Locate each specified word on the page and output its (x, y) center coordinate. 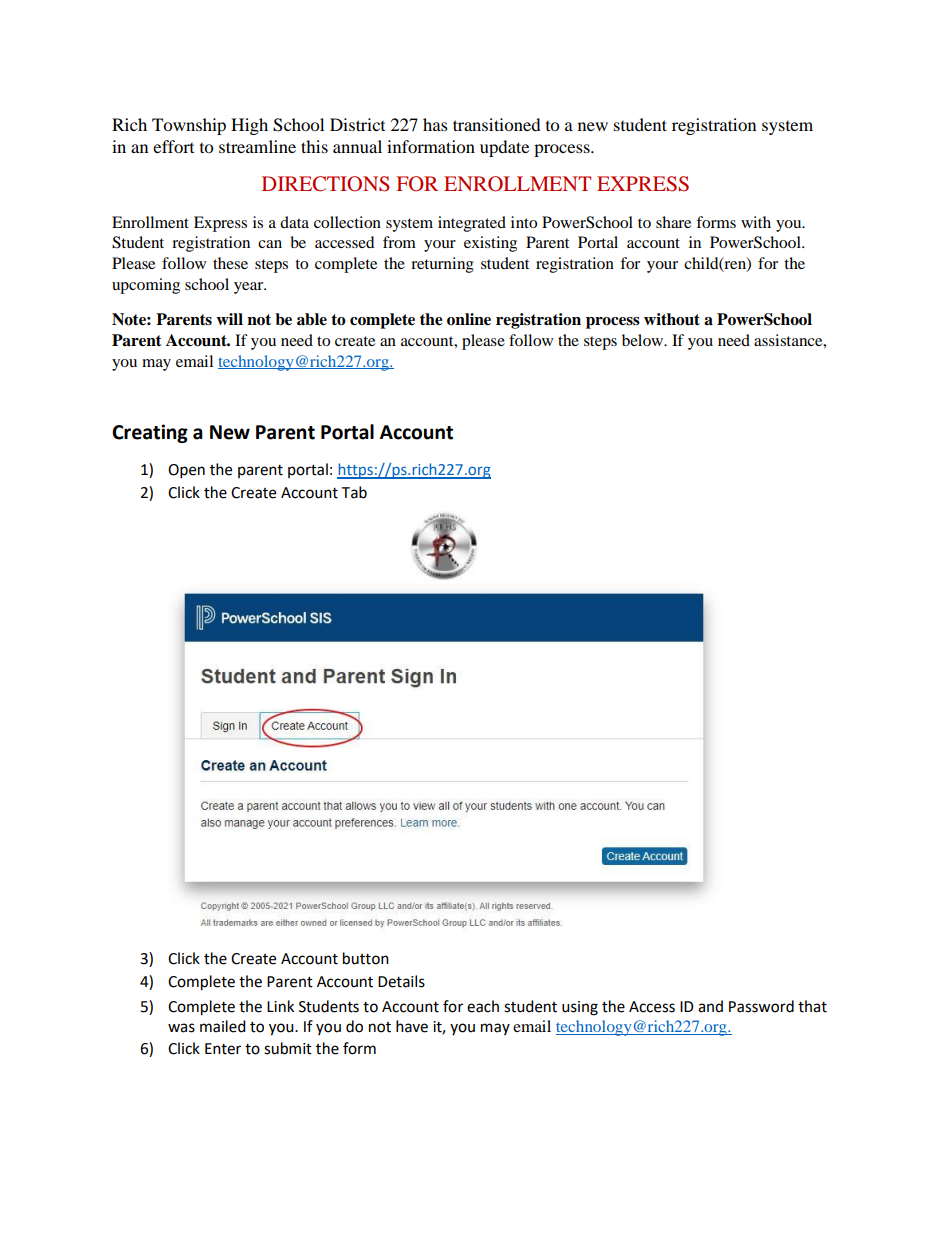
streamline (257, 146)
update (504, 148)
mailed (223, 1026)
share (673, 222)
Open (186, 471)
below (644, 340)
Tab (354, 492)
